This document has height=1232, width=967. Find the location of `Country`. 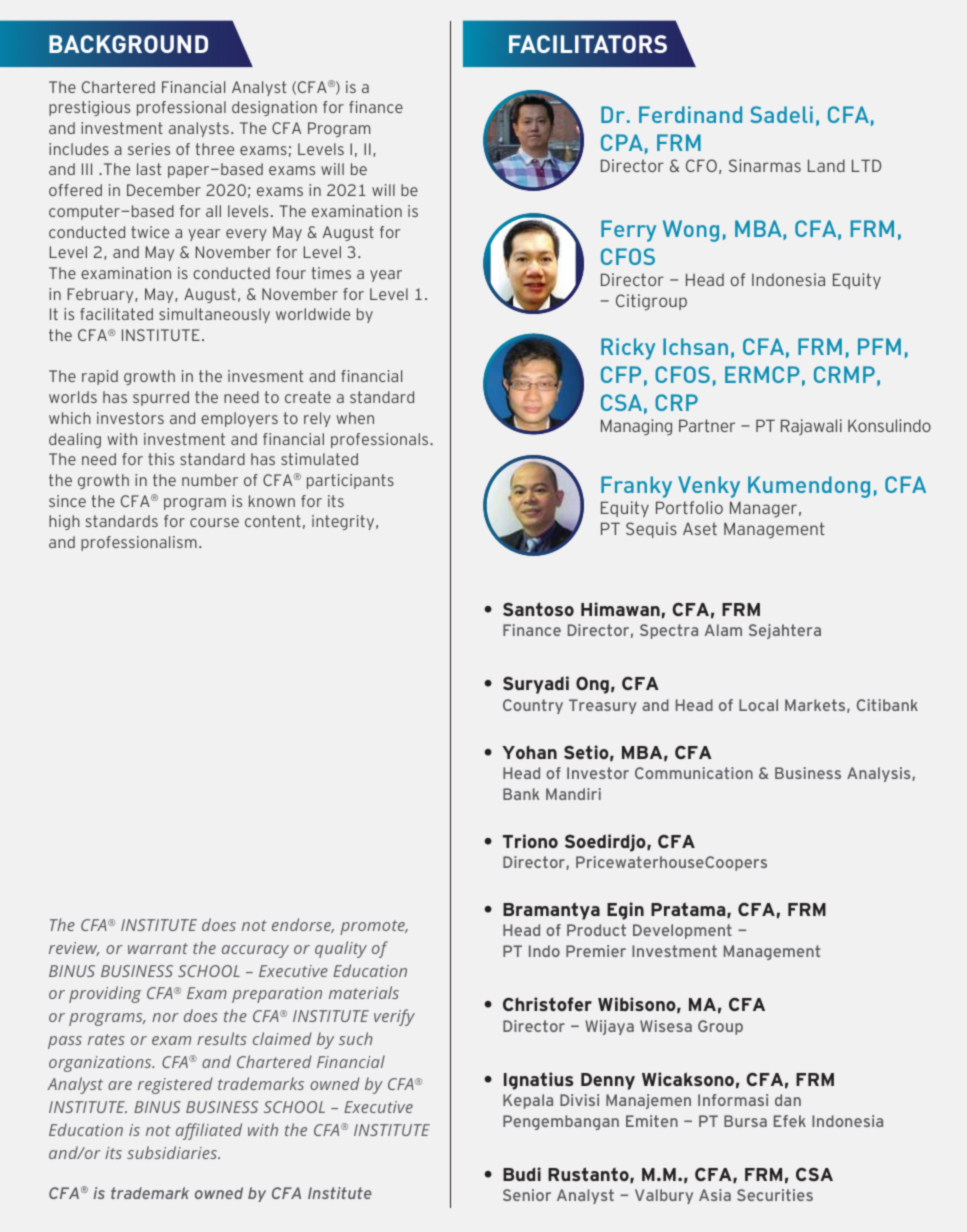

Country is located at coordinates (533, 706).
